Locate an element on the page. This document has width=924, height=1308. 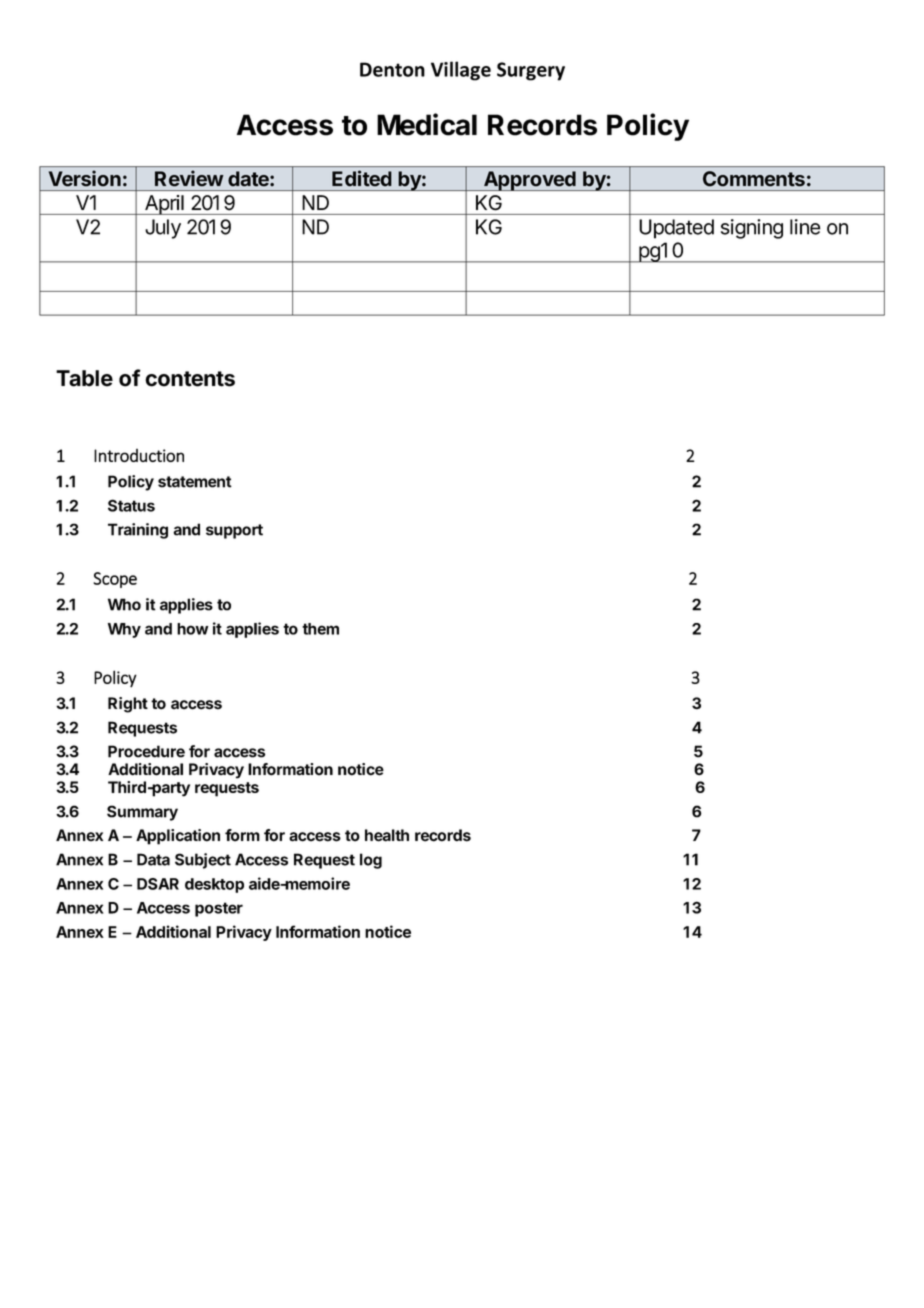
desktop is located at coordinates (214, 885).
